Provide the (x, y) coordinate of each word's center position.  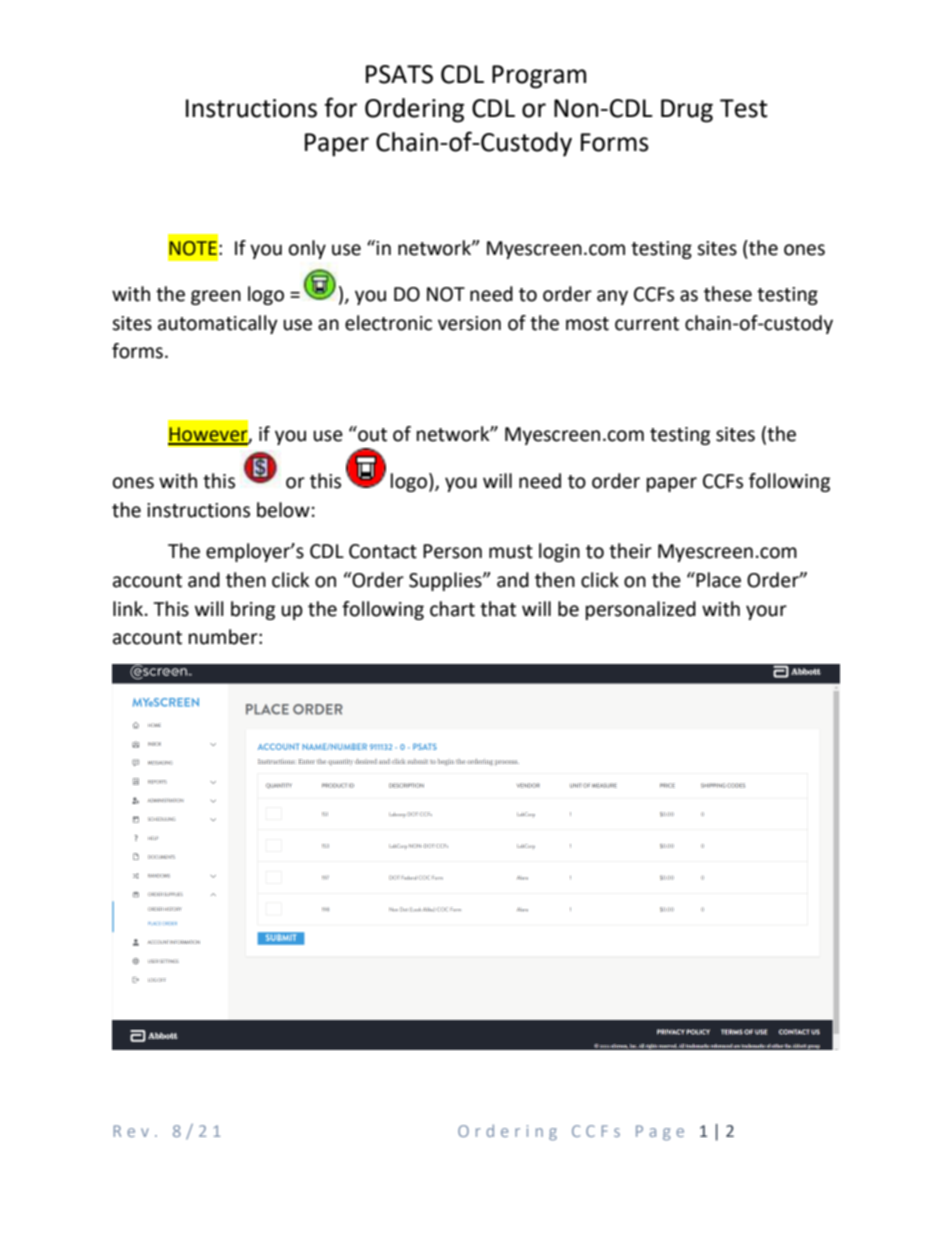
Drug (687, 111)
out (371, 434)
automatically (218, 324)
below (283, 510)
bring (253, 610)
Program (539, 77)
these (728, 294)
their (630, 551)
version (469, 323)
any (612, 297)
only (307, 249)
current (647, 324)
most (587, 324)
